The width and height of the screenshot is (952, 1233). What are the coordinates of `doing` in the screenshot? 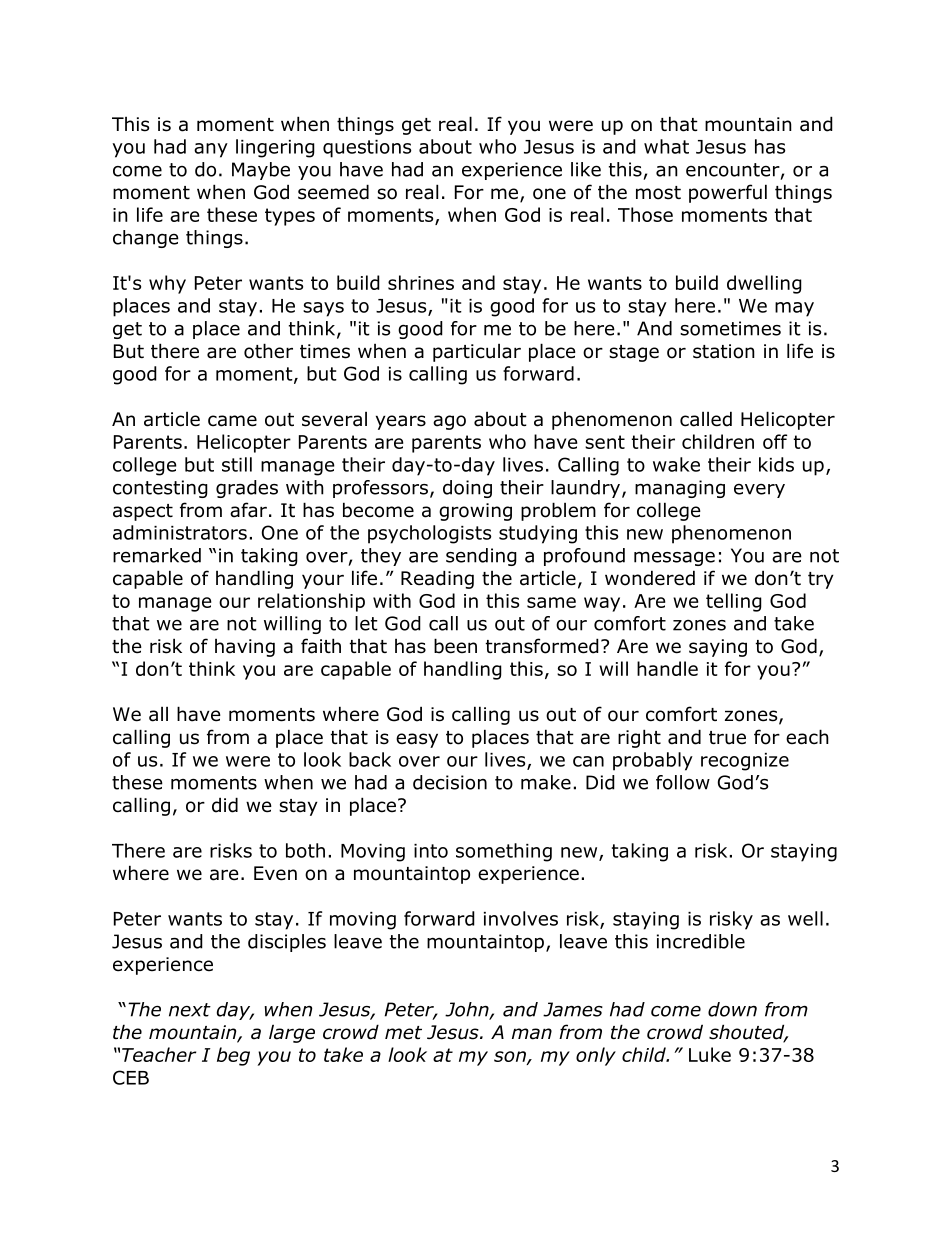 It's located at (467, 489).
